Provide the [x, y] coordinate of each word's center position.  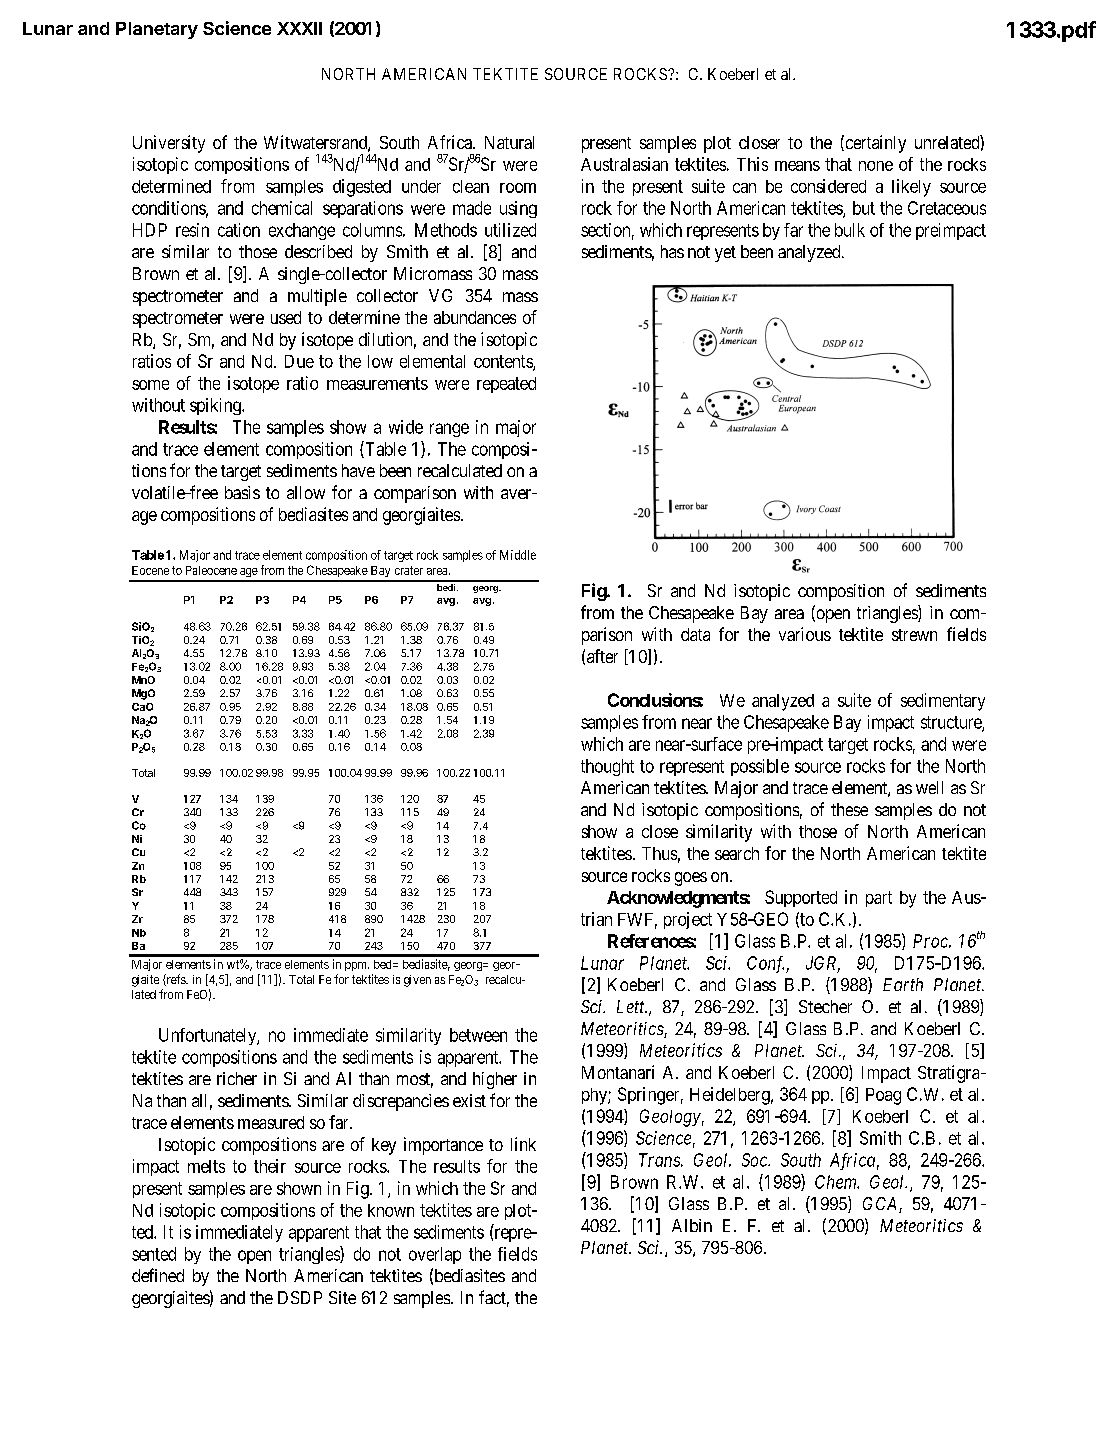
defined [158, 1275]
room [518, 188]
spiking [216, 406]
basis [242, 492]
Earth [903, 984]
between [478, 1035]
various [805, 634]
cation [239, 230]
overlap [435, 1255]
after [602, 656]
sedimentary [943, 702]
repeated [506, 385]
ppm [357, 966]
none [876, 166]
